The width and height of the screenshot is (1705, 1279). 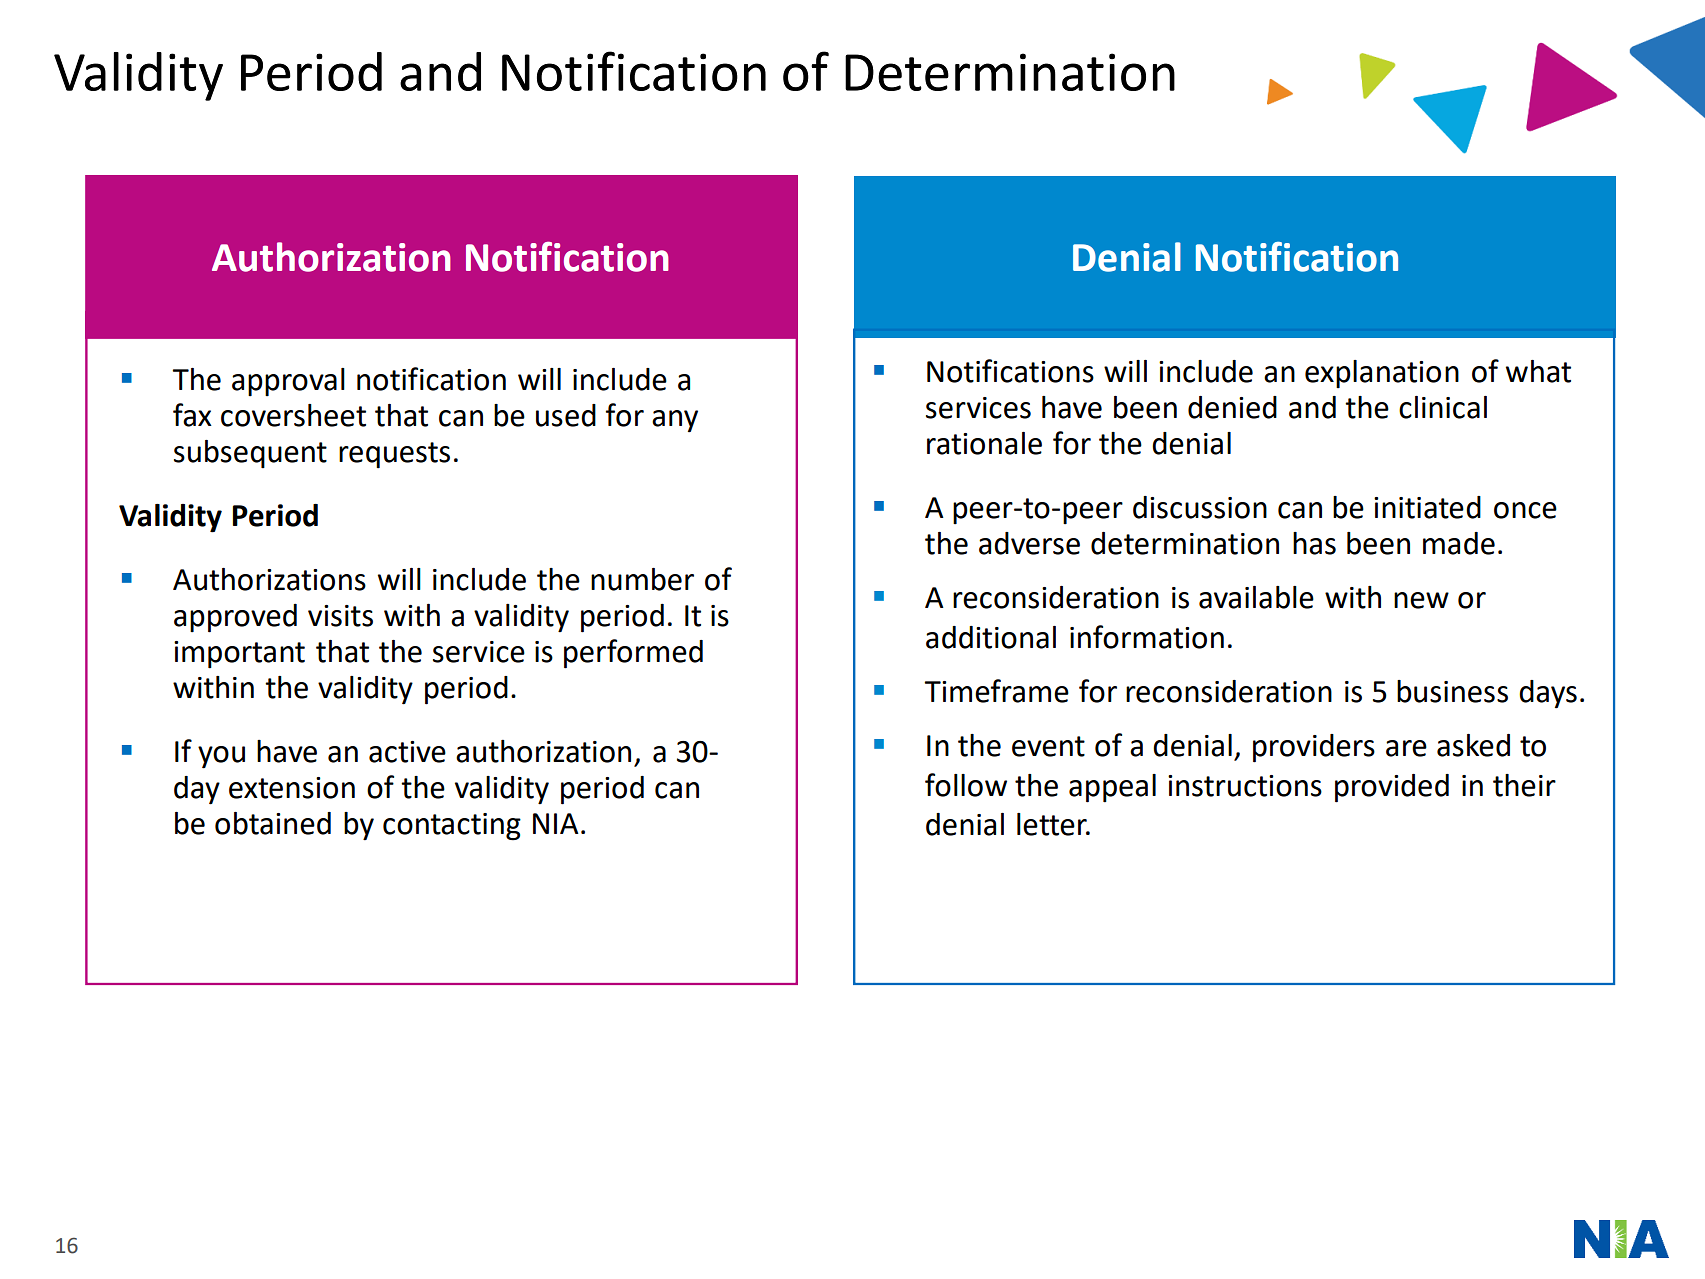 What do you see at coordinates (288, 382) in the screenshot?
I see `approval` at bounding box center [288, 382].
